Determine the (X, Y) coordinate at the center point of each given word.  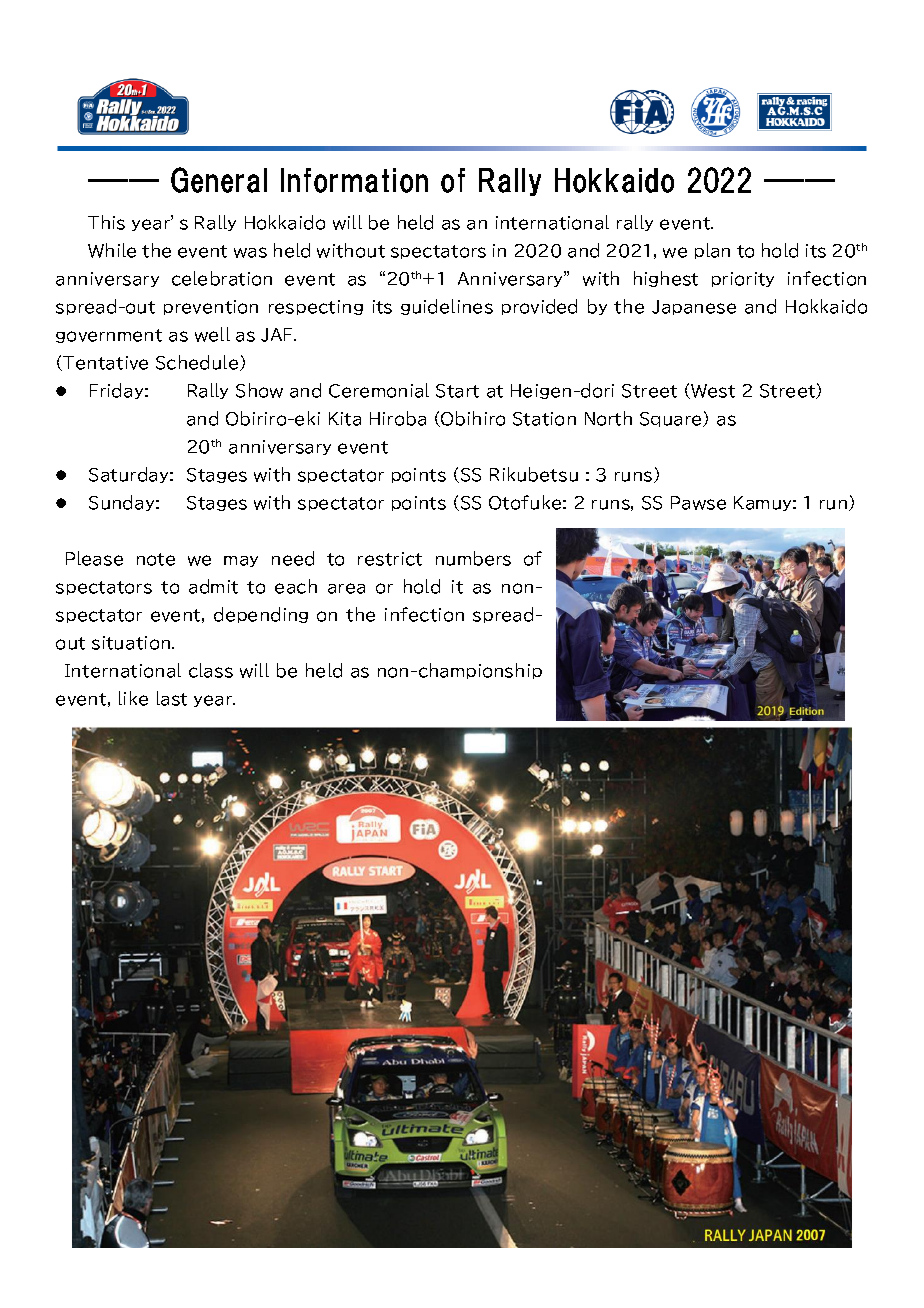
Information (354, 180)
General (219, 180)
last (172, 698)
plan (712, 251)
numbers (473, 558)
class (211, 670)
